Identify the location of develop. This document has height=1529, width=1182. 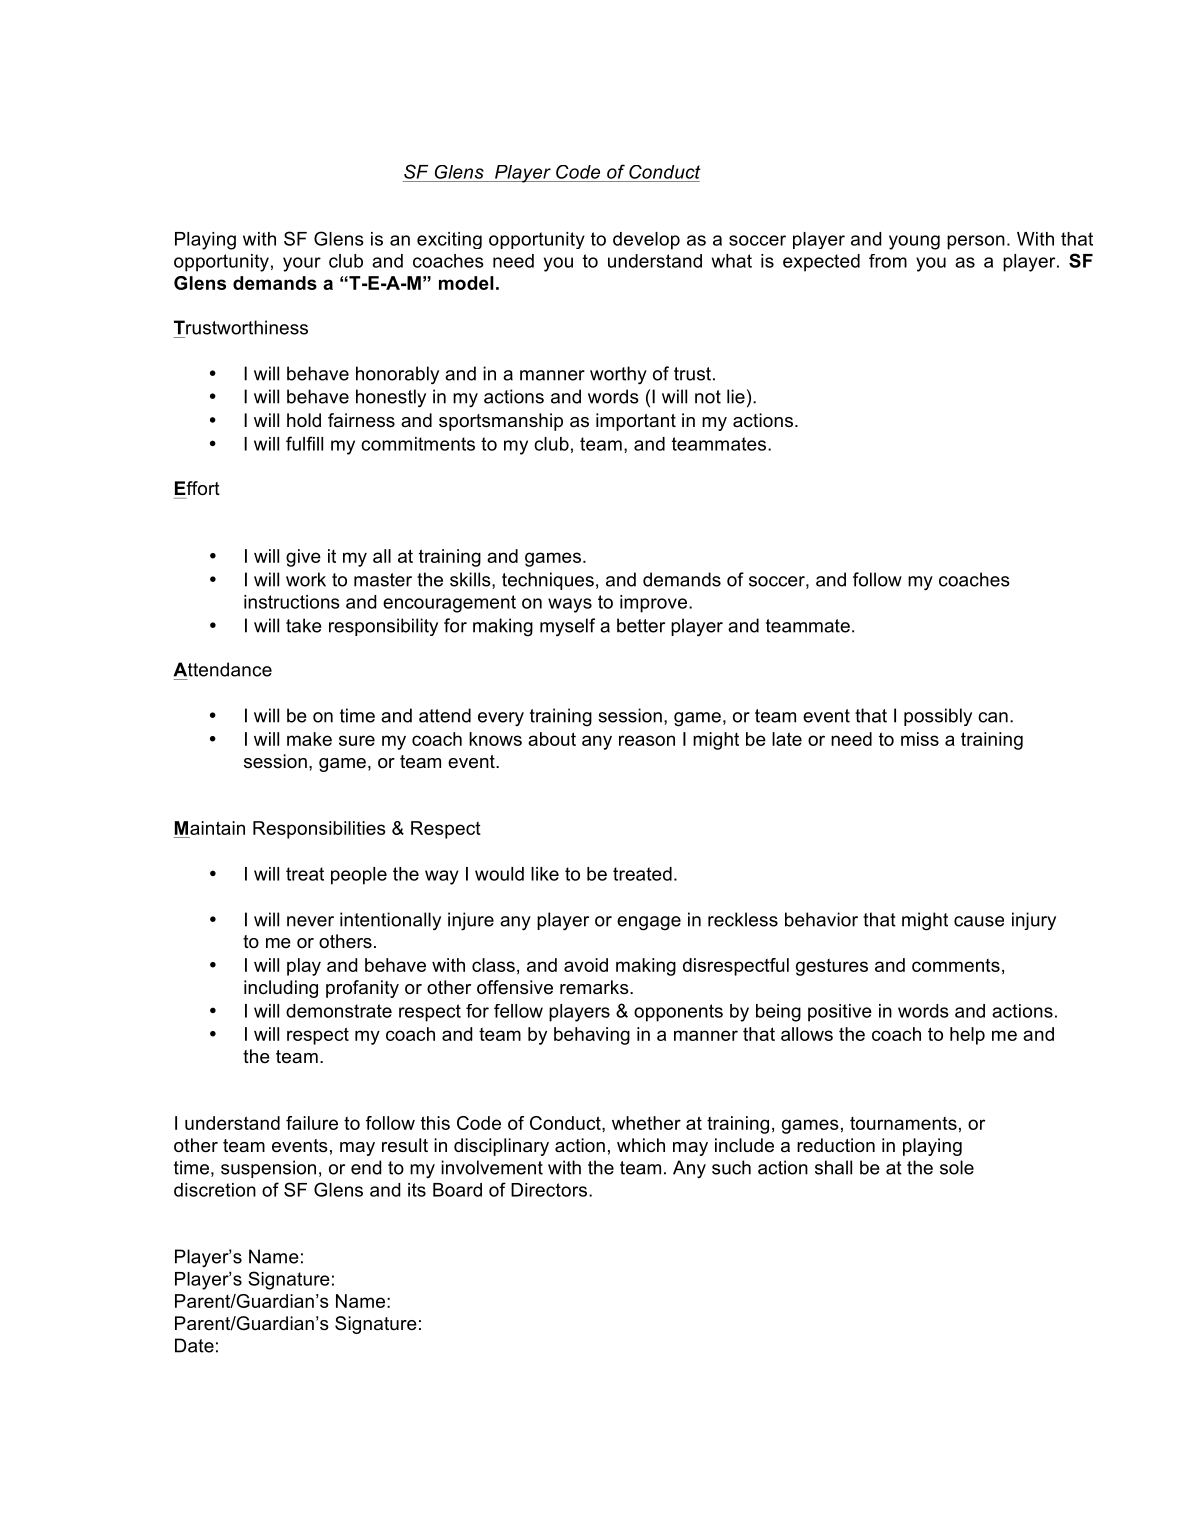
(646, 241).
